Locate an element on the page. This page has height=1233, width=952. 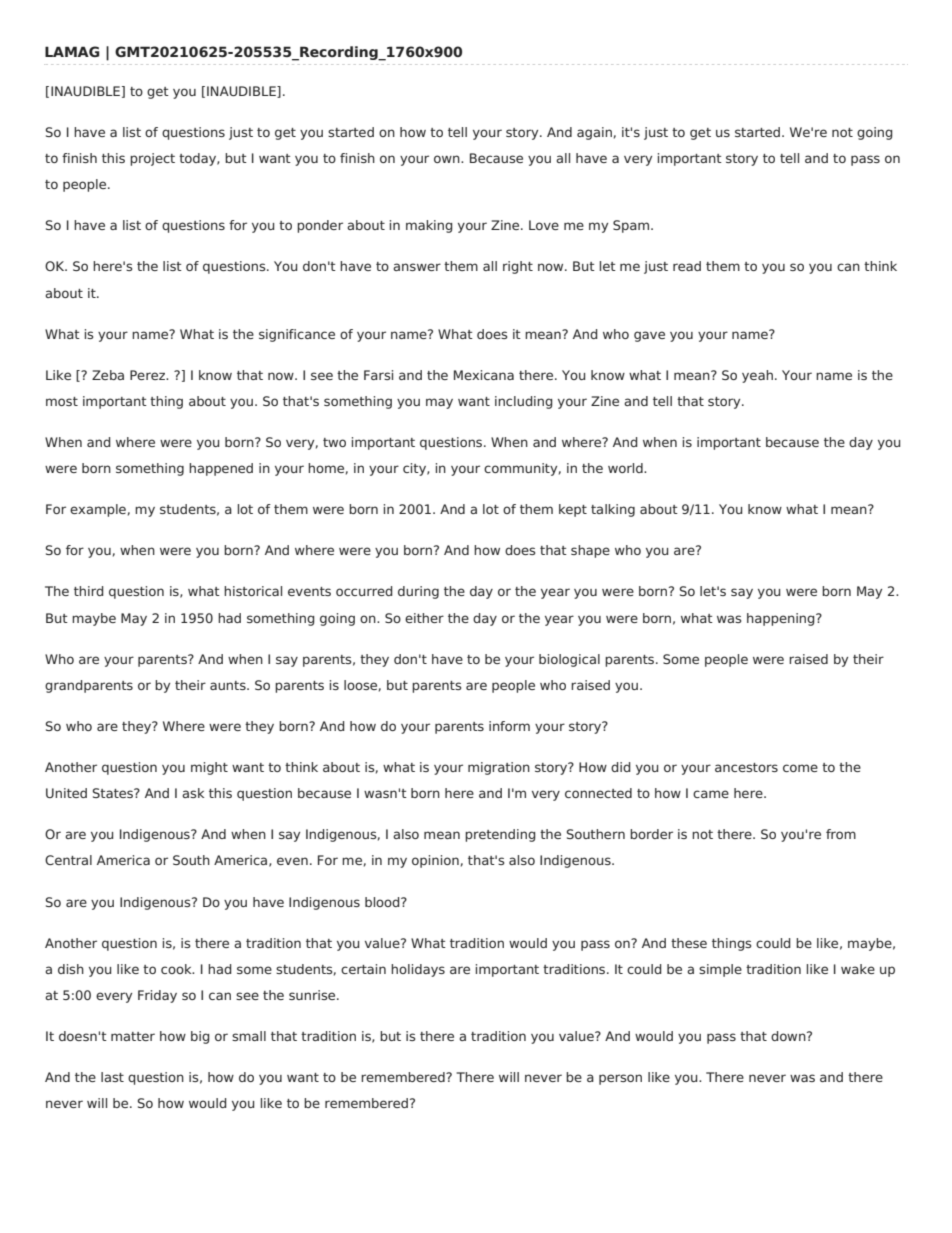
making is located at coordinates (429, 226).
